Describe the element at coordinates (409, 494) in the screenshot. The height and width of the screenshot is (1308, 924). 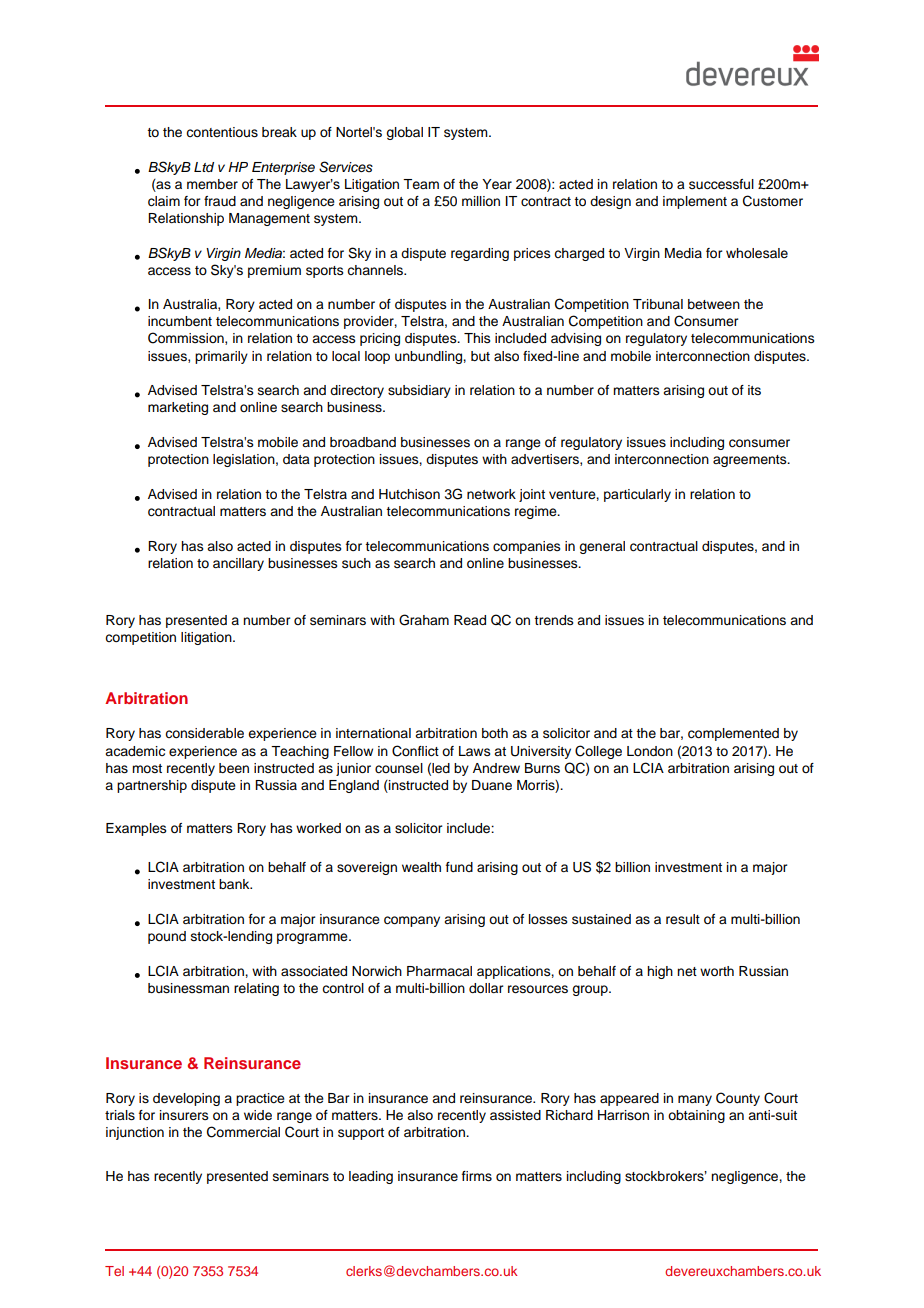
I see `Hutchison` at that location.
